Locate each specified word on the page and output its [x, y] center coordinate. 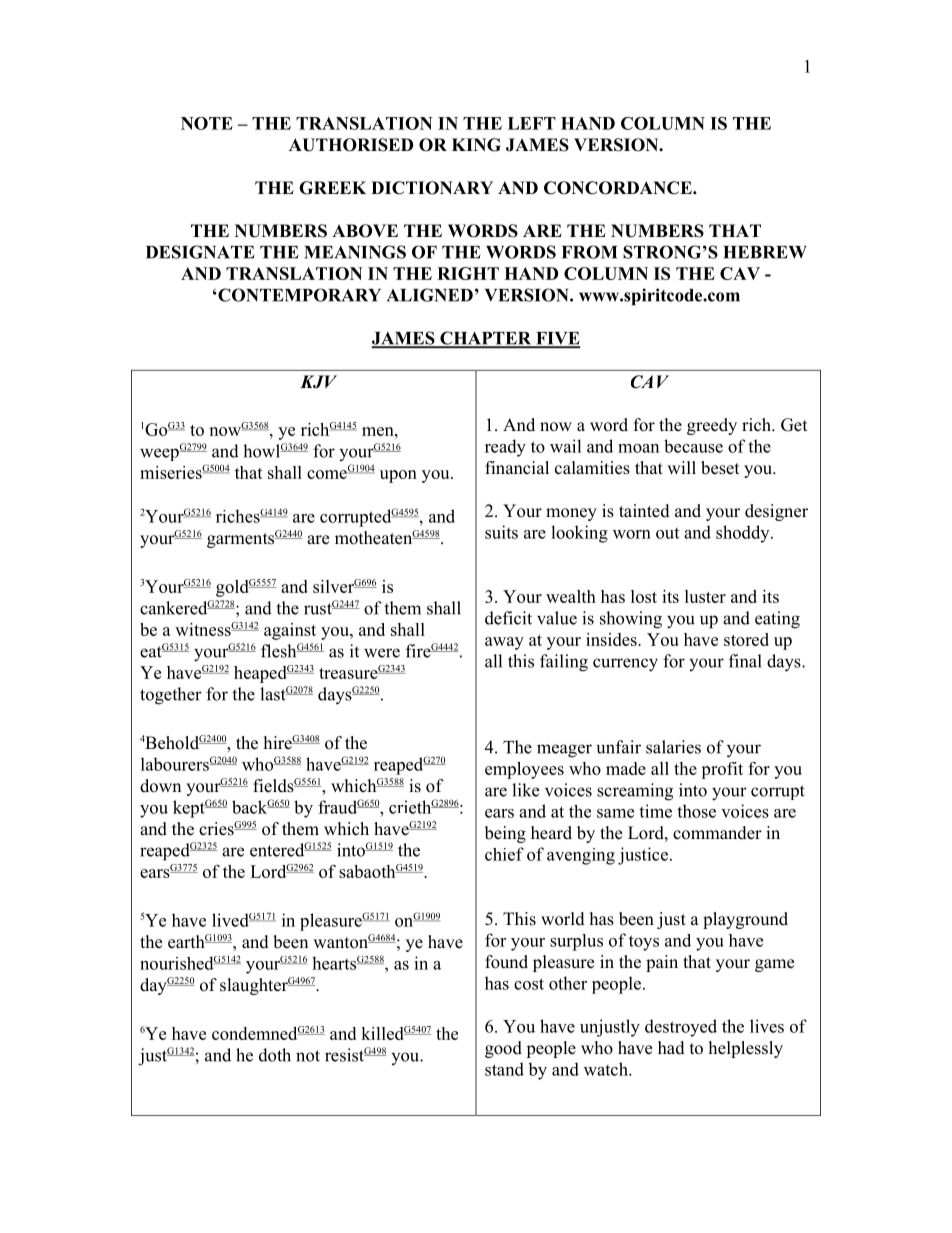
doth [275, 1055]
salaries [673, 747]
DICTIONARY [432, 188]
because [693, 446]
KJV [318, 382]
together [171, 696]
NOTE [207, 123]
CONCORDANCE [619, 188]
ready [505, 448]
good [503, 1049]
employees [524, 770]
